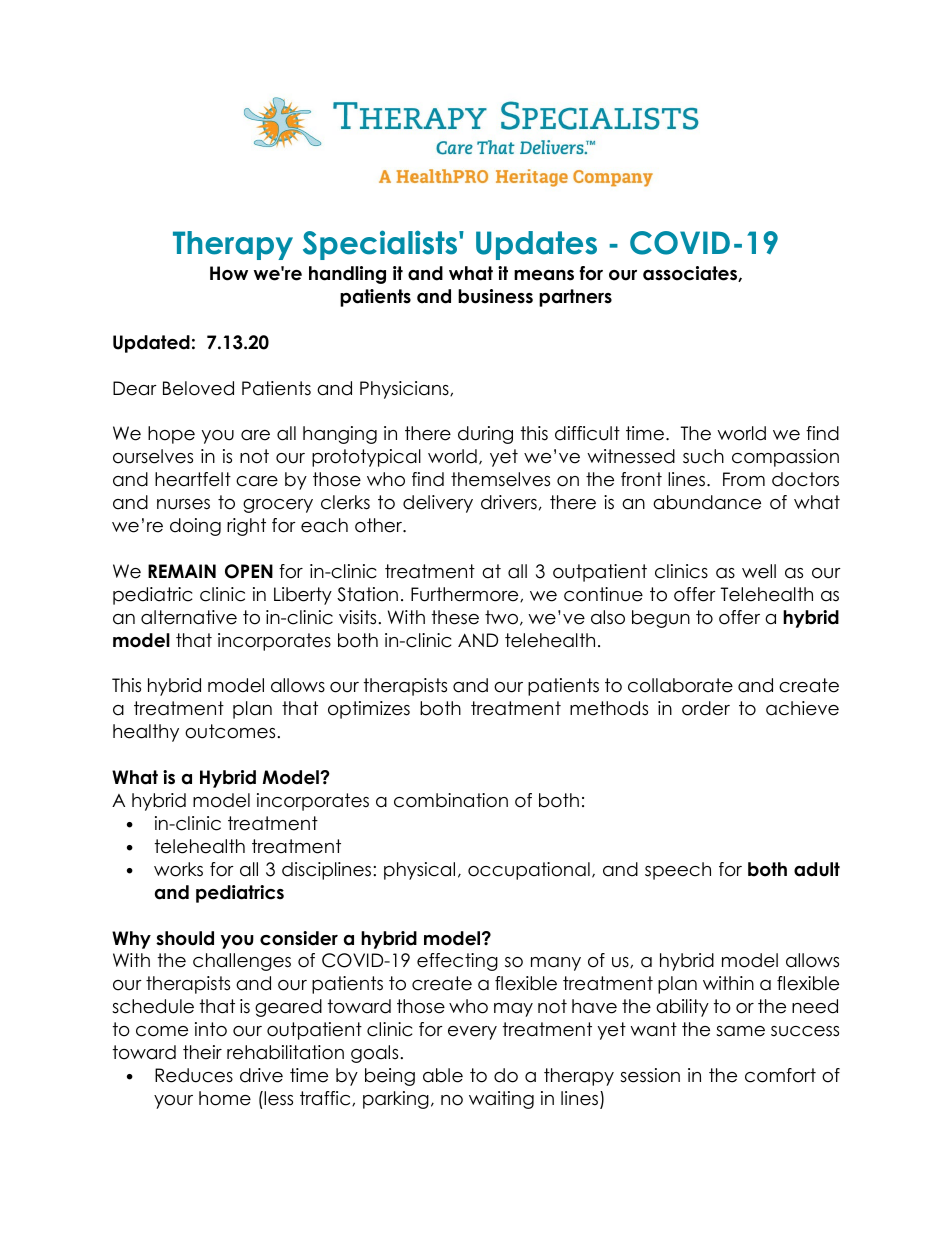 The width and height of the screenshot is (952, 1233). Describe the element at coordinates (485, 435) in the screenshot. I see `during` at that location.
